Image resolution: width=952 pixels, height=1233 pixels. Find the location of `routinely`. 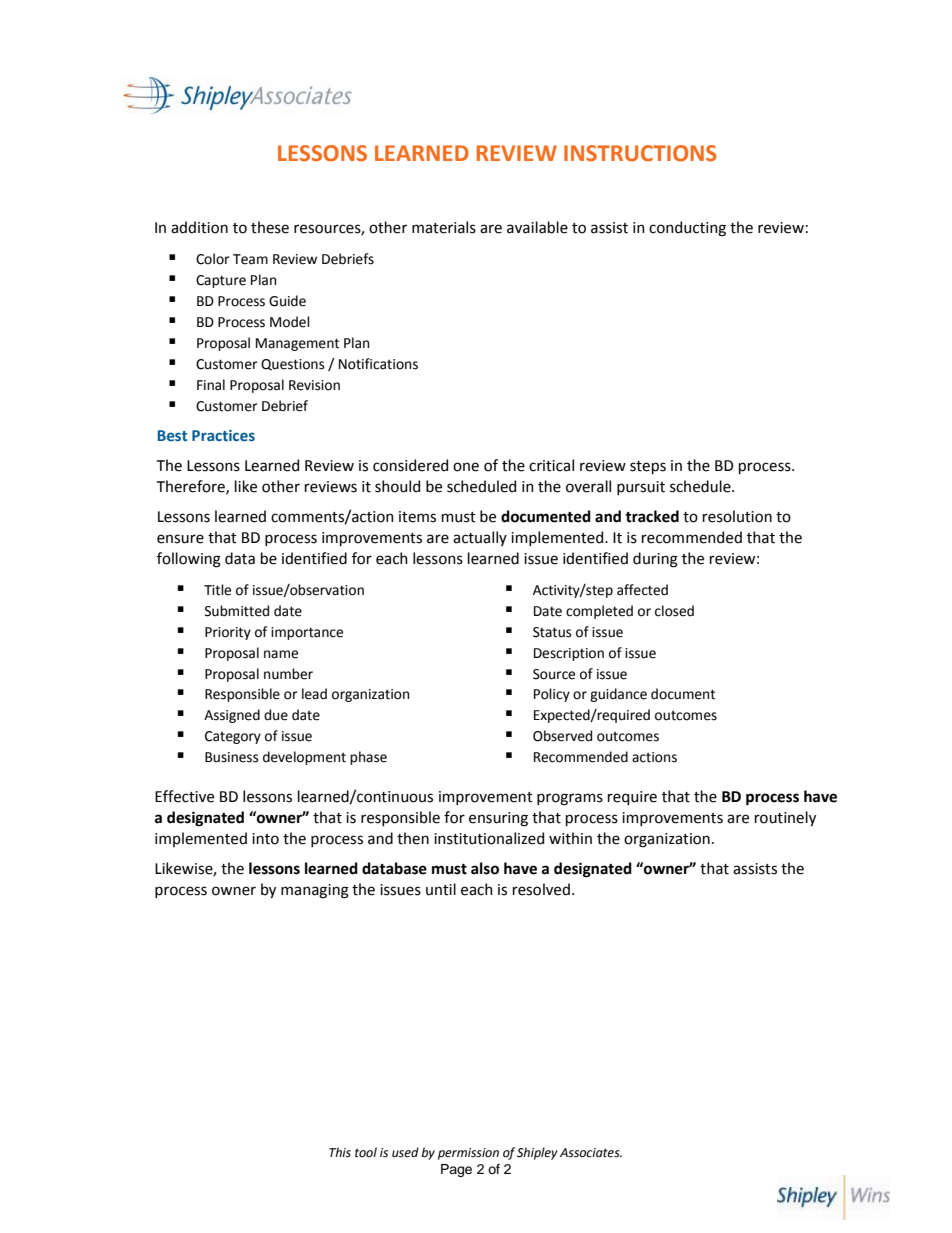

routinely is located at coordinates (785, 818).
